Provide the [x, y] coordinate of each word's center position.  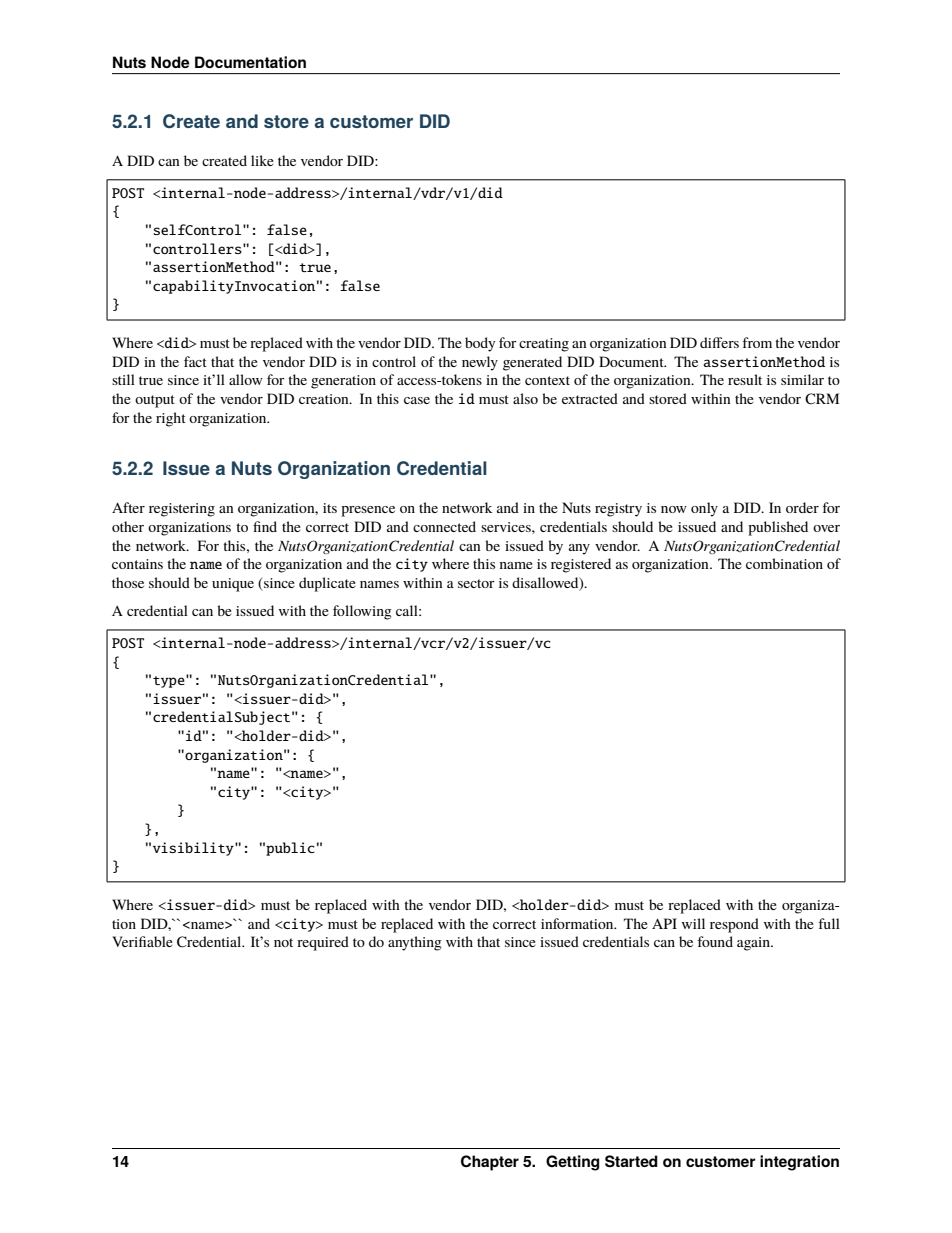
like [262, 160]
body [480, 344]
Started [631, 1161]
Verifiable [142, 941]
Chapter [490, 1163]
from [757, 342]
